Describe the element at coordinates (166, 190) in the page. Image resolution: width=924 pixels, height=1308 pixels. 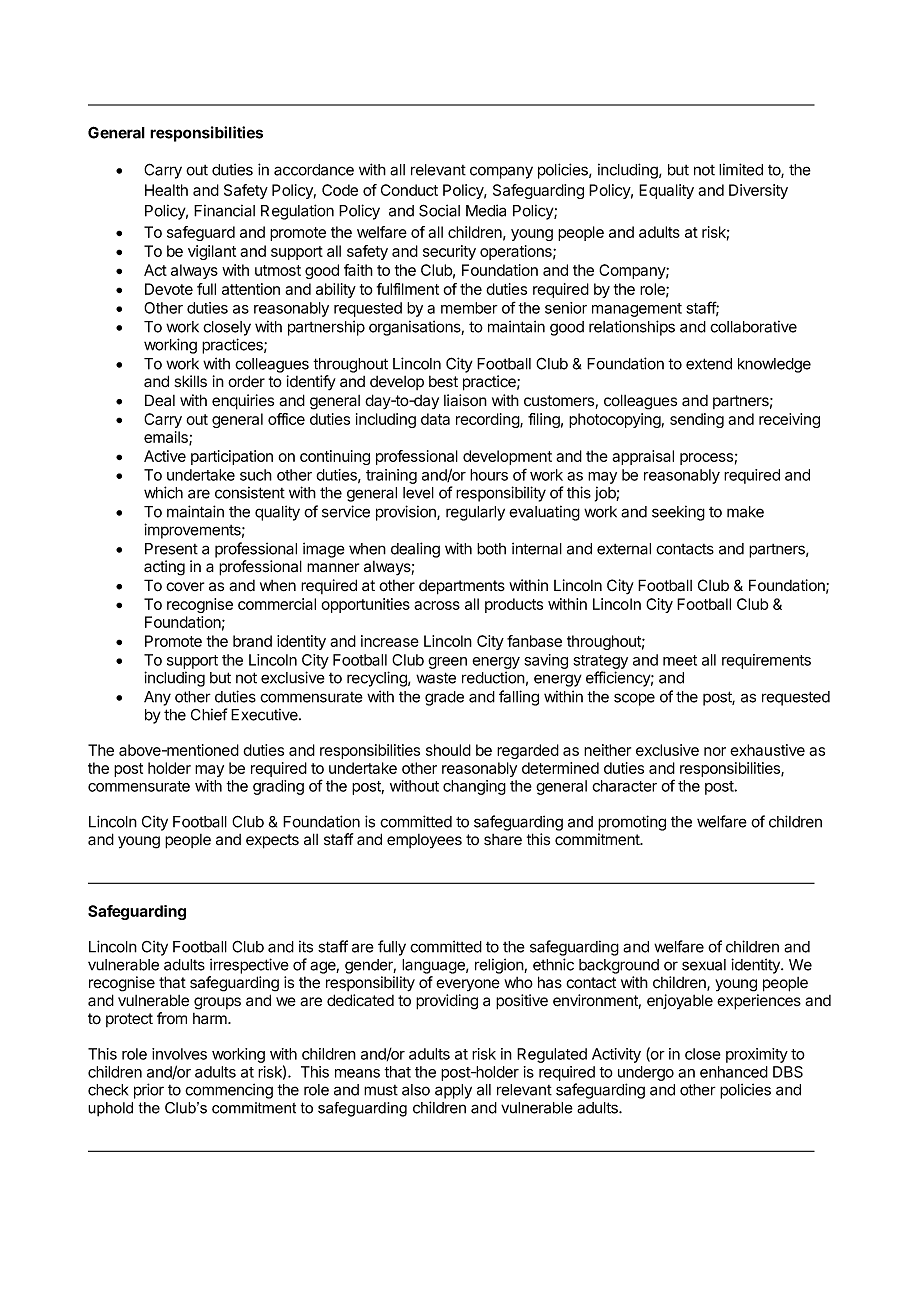
I see `Health` at that location.
